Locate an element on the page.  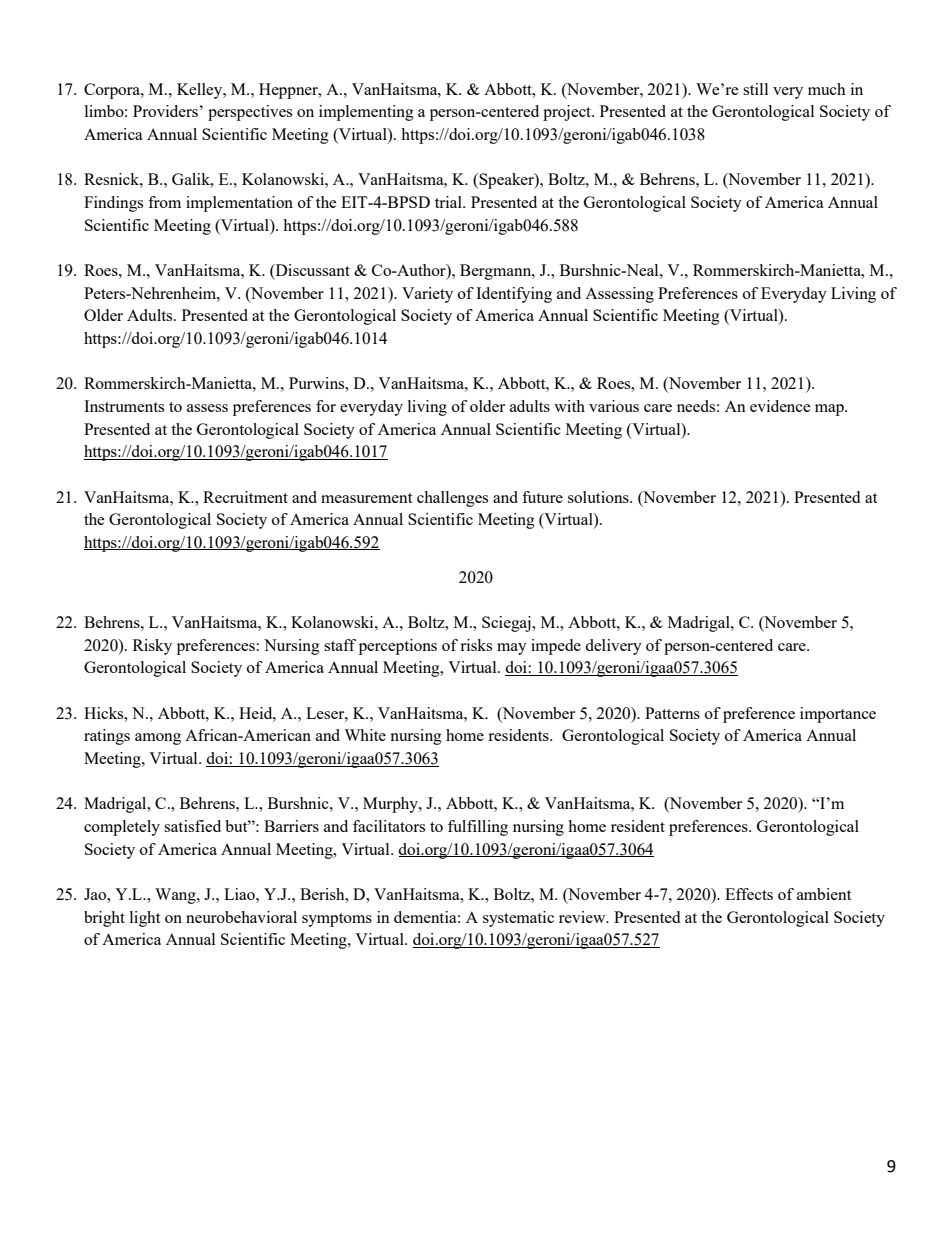
challenges is located at coordinates (452, 499).
